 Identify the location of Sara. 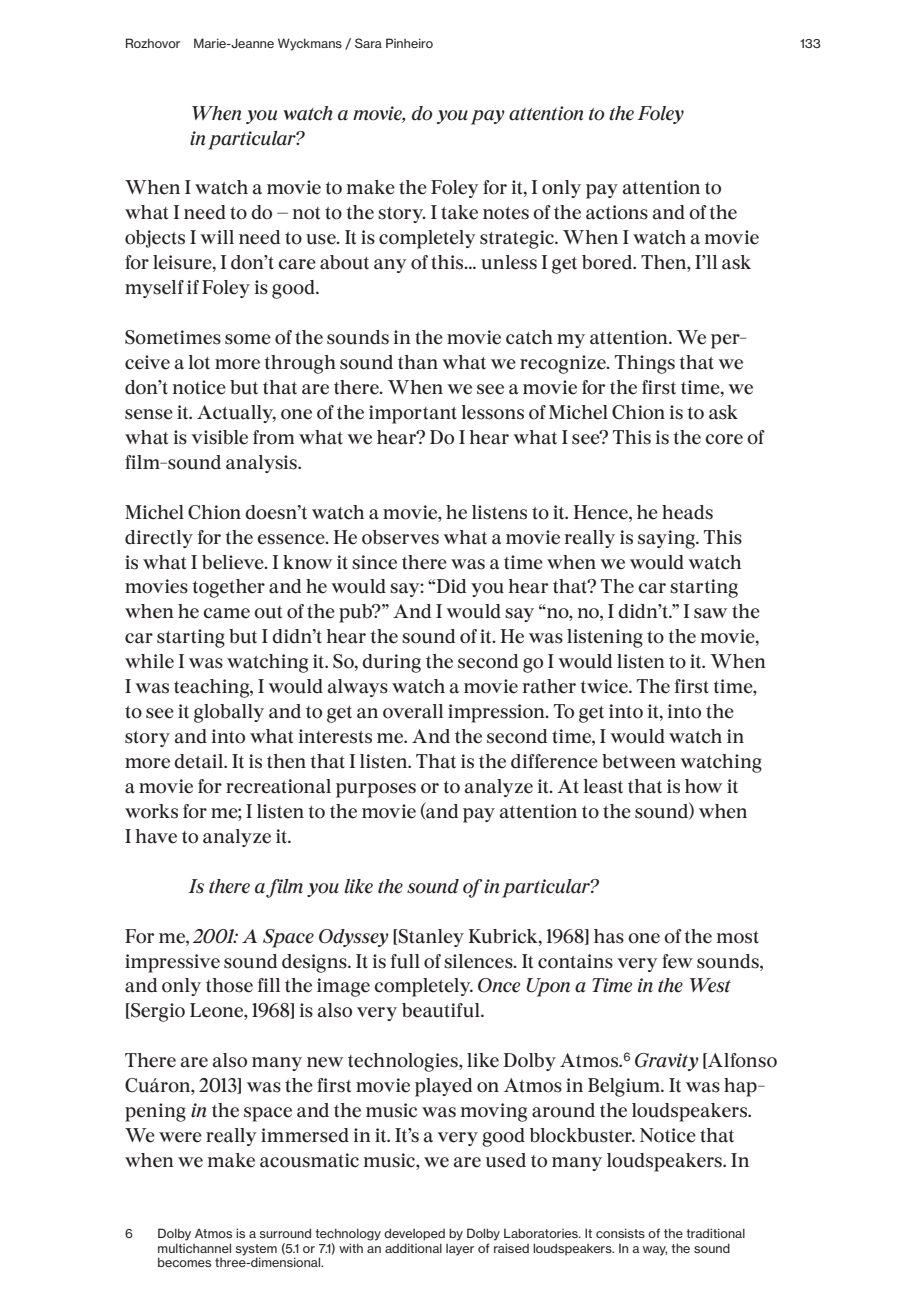
(368, 43).
